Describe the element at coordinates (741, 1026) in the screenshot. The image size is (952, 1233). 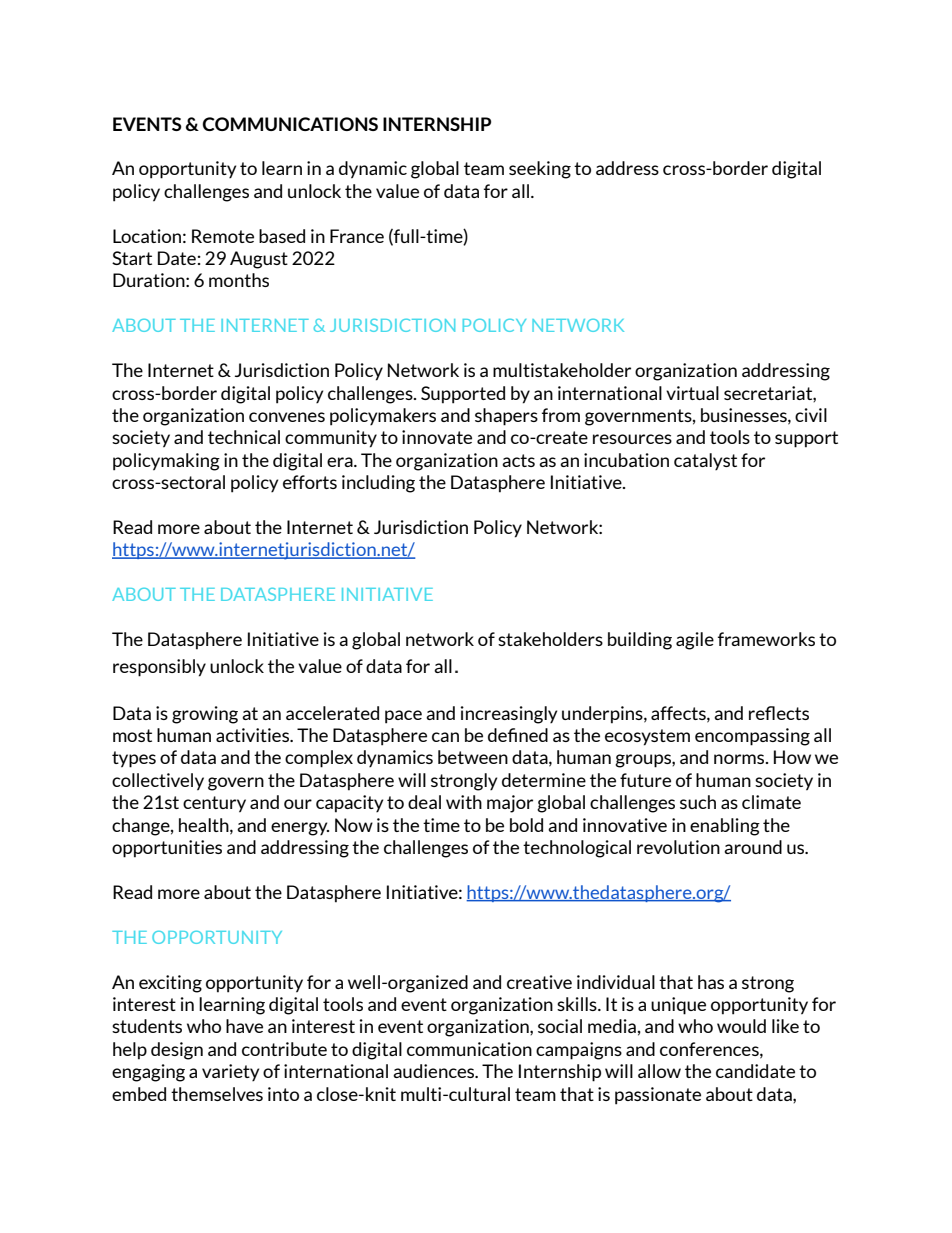
I see `would` at that location.
